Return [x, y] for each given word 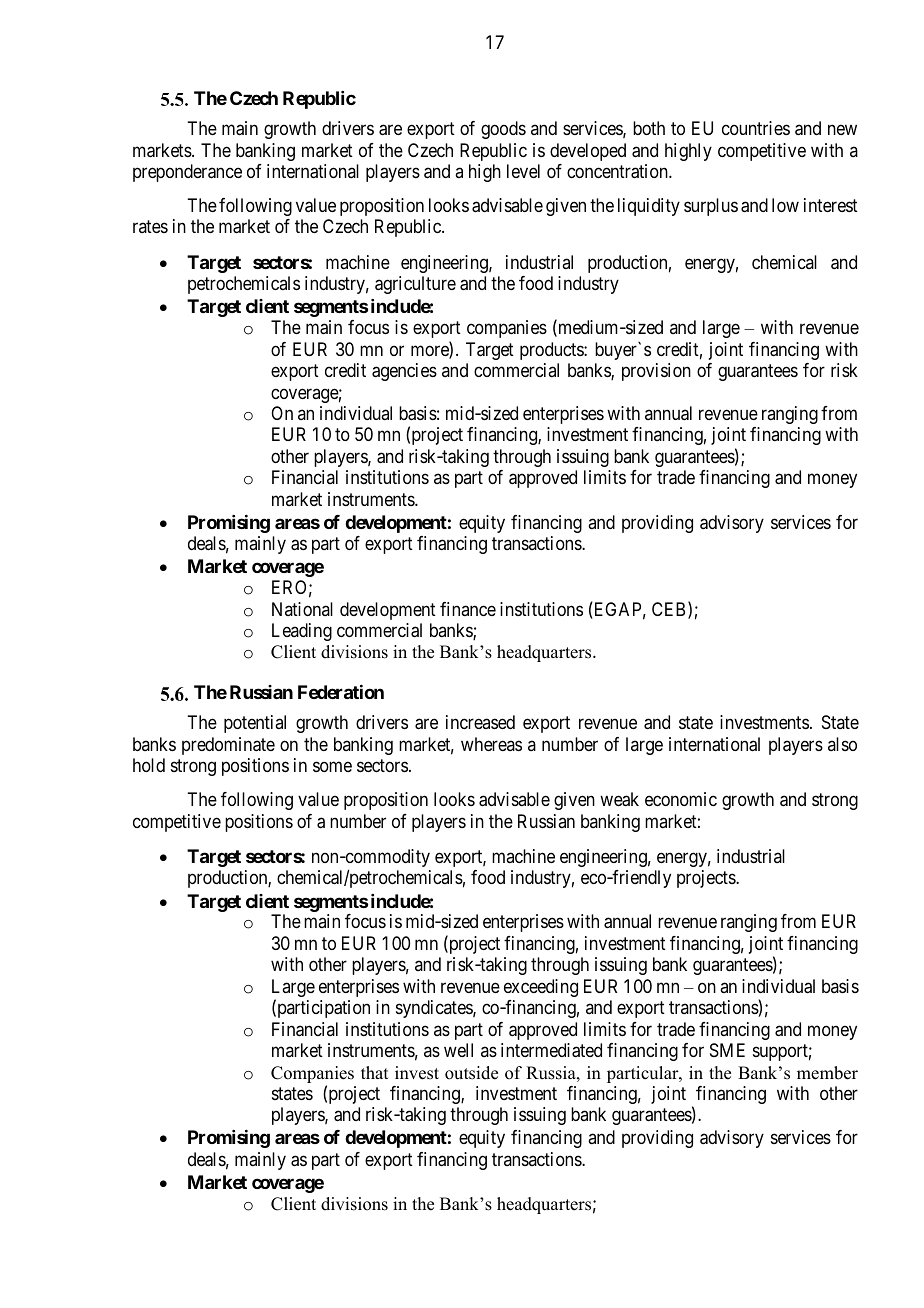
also [842, 744]
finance [468, 609]
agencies [404, 372]
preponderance [187, 173]
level [523, 171]
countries [756, 128]
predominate [228, 746]
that [374, 1072]
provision [656, 372]
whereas [491, 744]
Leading [302, 632]
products [552, 351]
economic [681, 799]
